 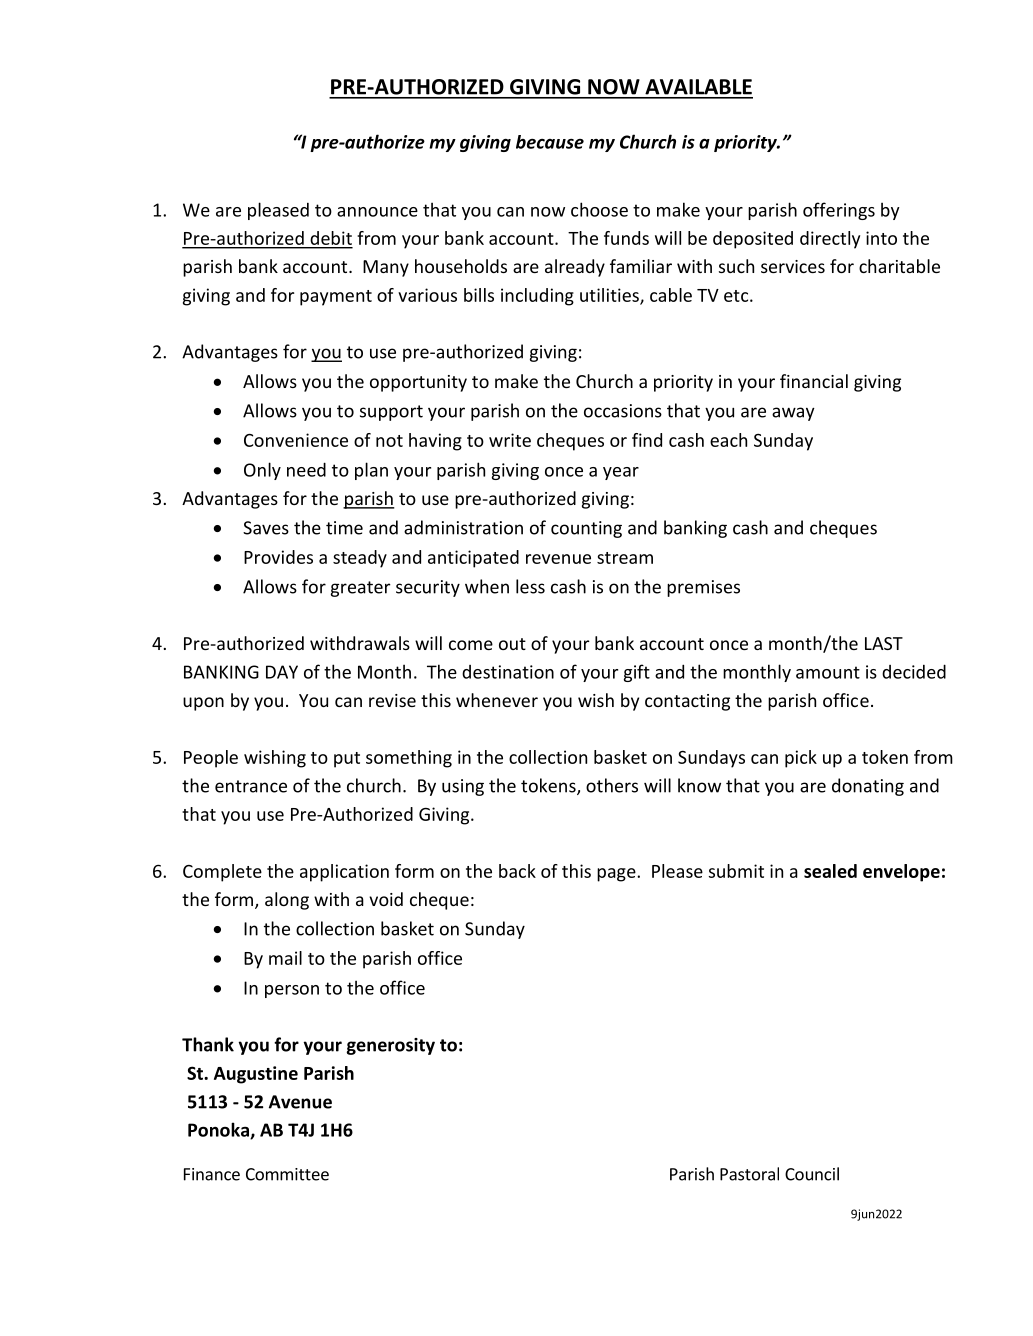 I want to click on out, so click(x=512, y=644).
